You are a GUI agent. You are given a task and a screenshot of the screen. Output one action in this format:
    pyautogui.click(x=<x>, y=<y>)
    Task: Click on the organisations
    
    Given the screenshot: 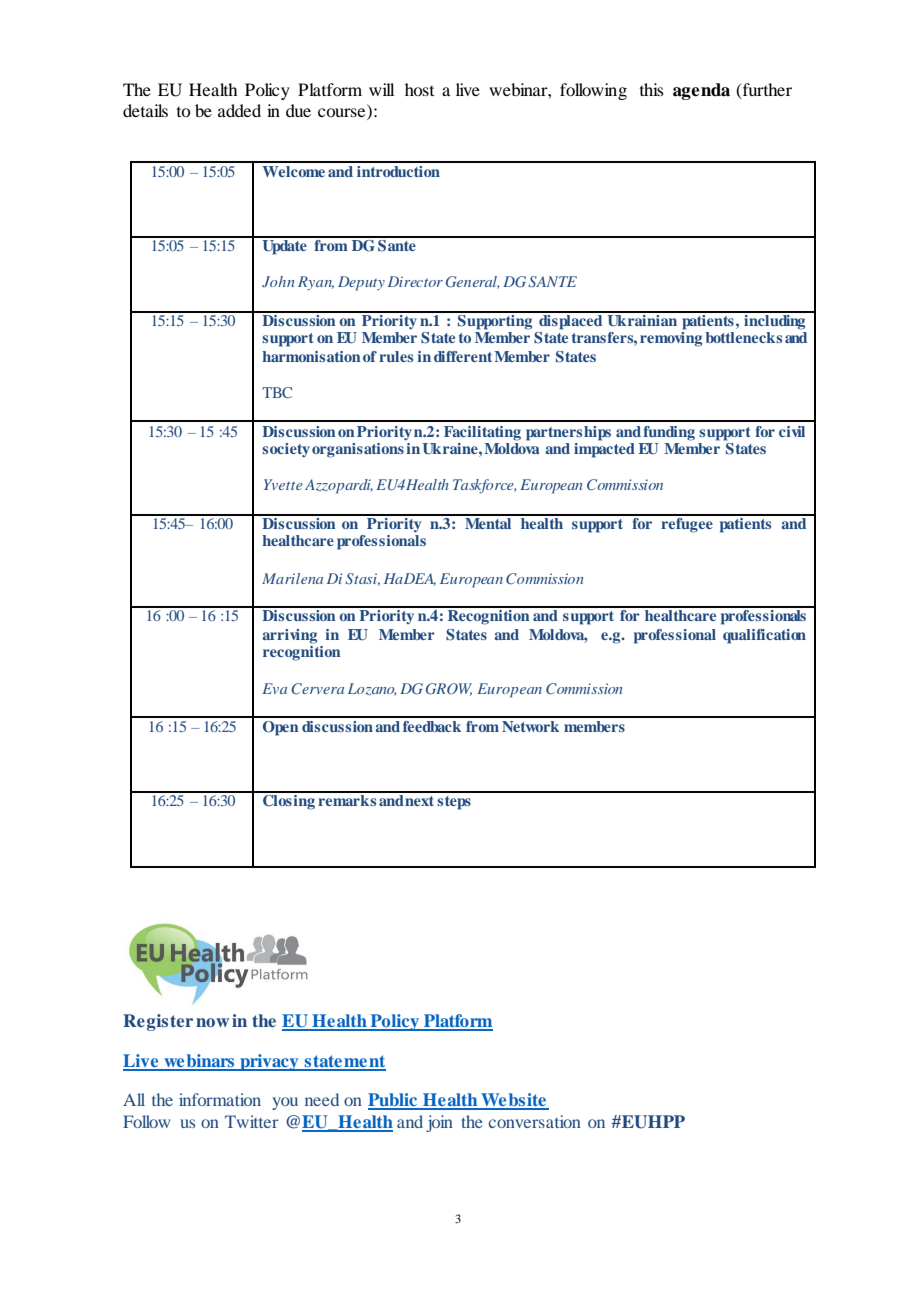 What is the action you would take?
    pyautogui.click(x=358, y=450)
